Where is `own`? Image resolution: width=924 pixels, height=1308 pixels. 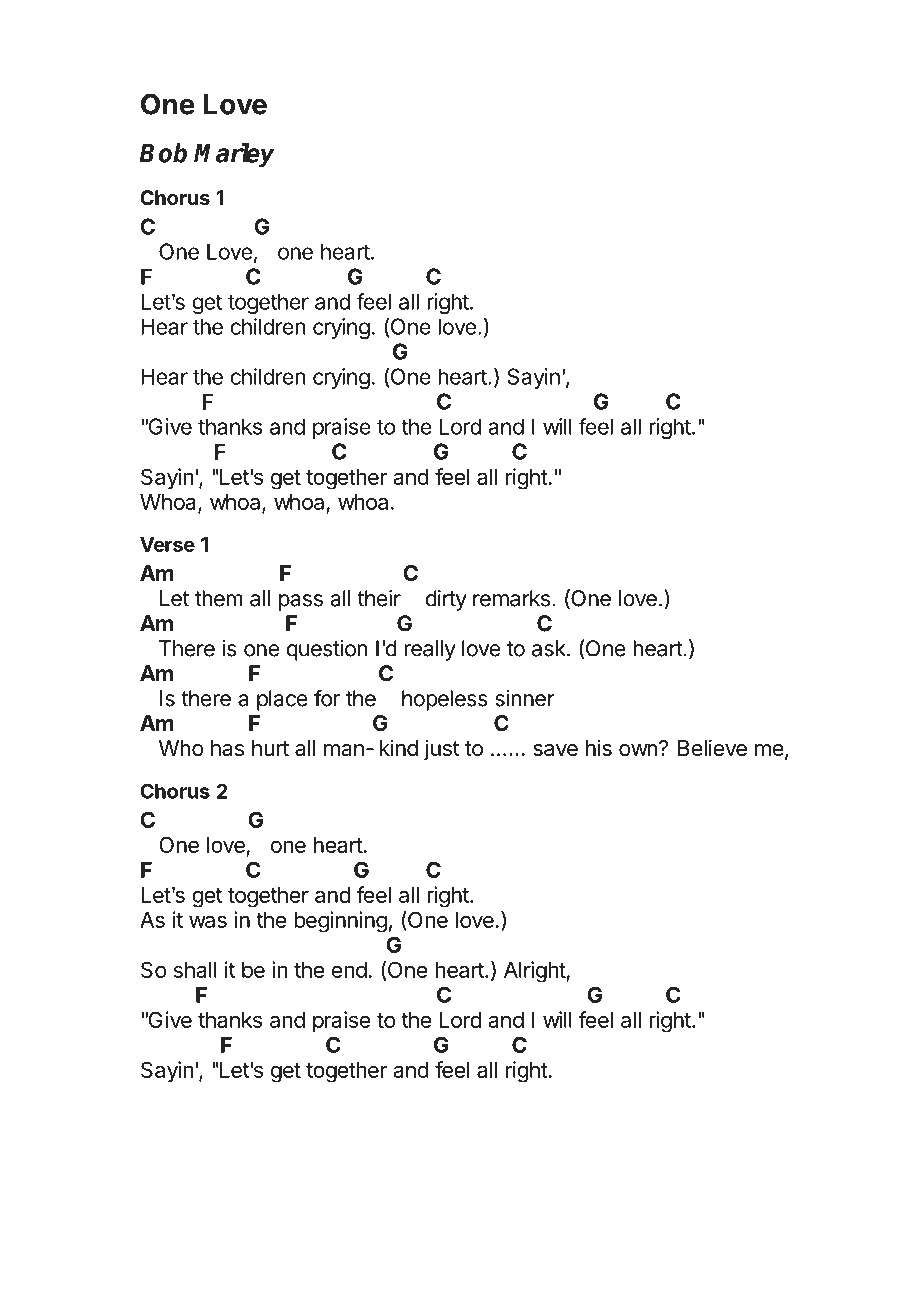 own is located at coordinates (638, 750).
